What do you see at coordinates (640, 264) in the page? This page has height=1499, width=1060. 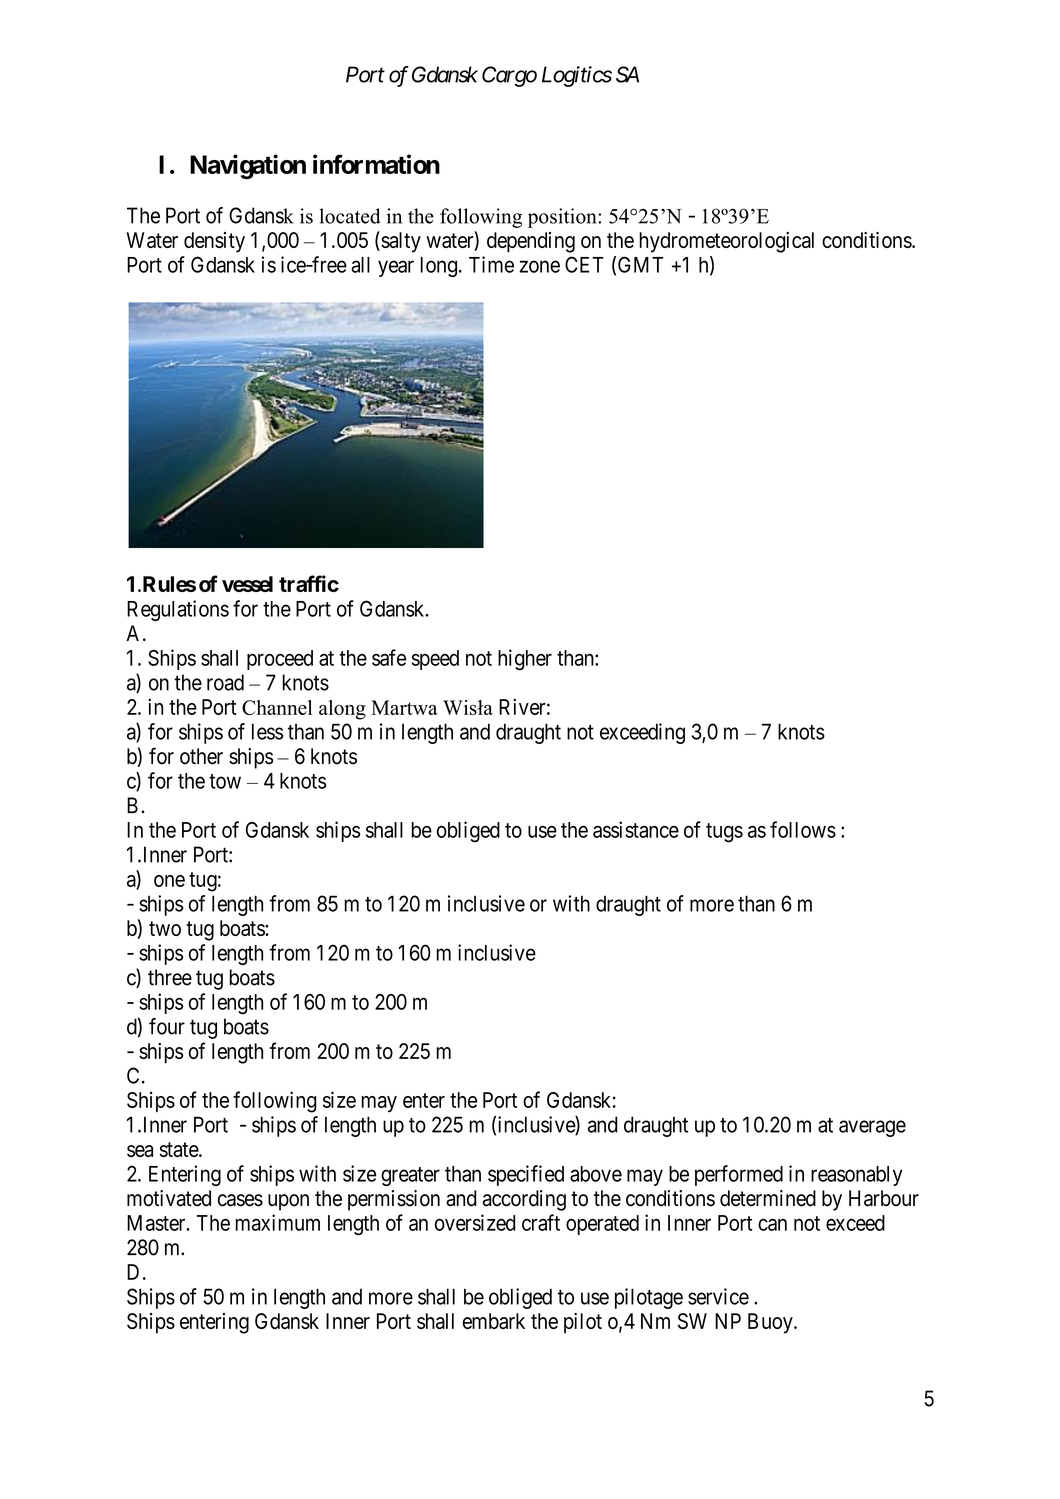 I see `GMT` at bounding box center [640, 264].
